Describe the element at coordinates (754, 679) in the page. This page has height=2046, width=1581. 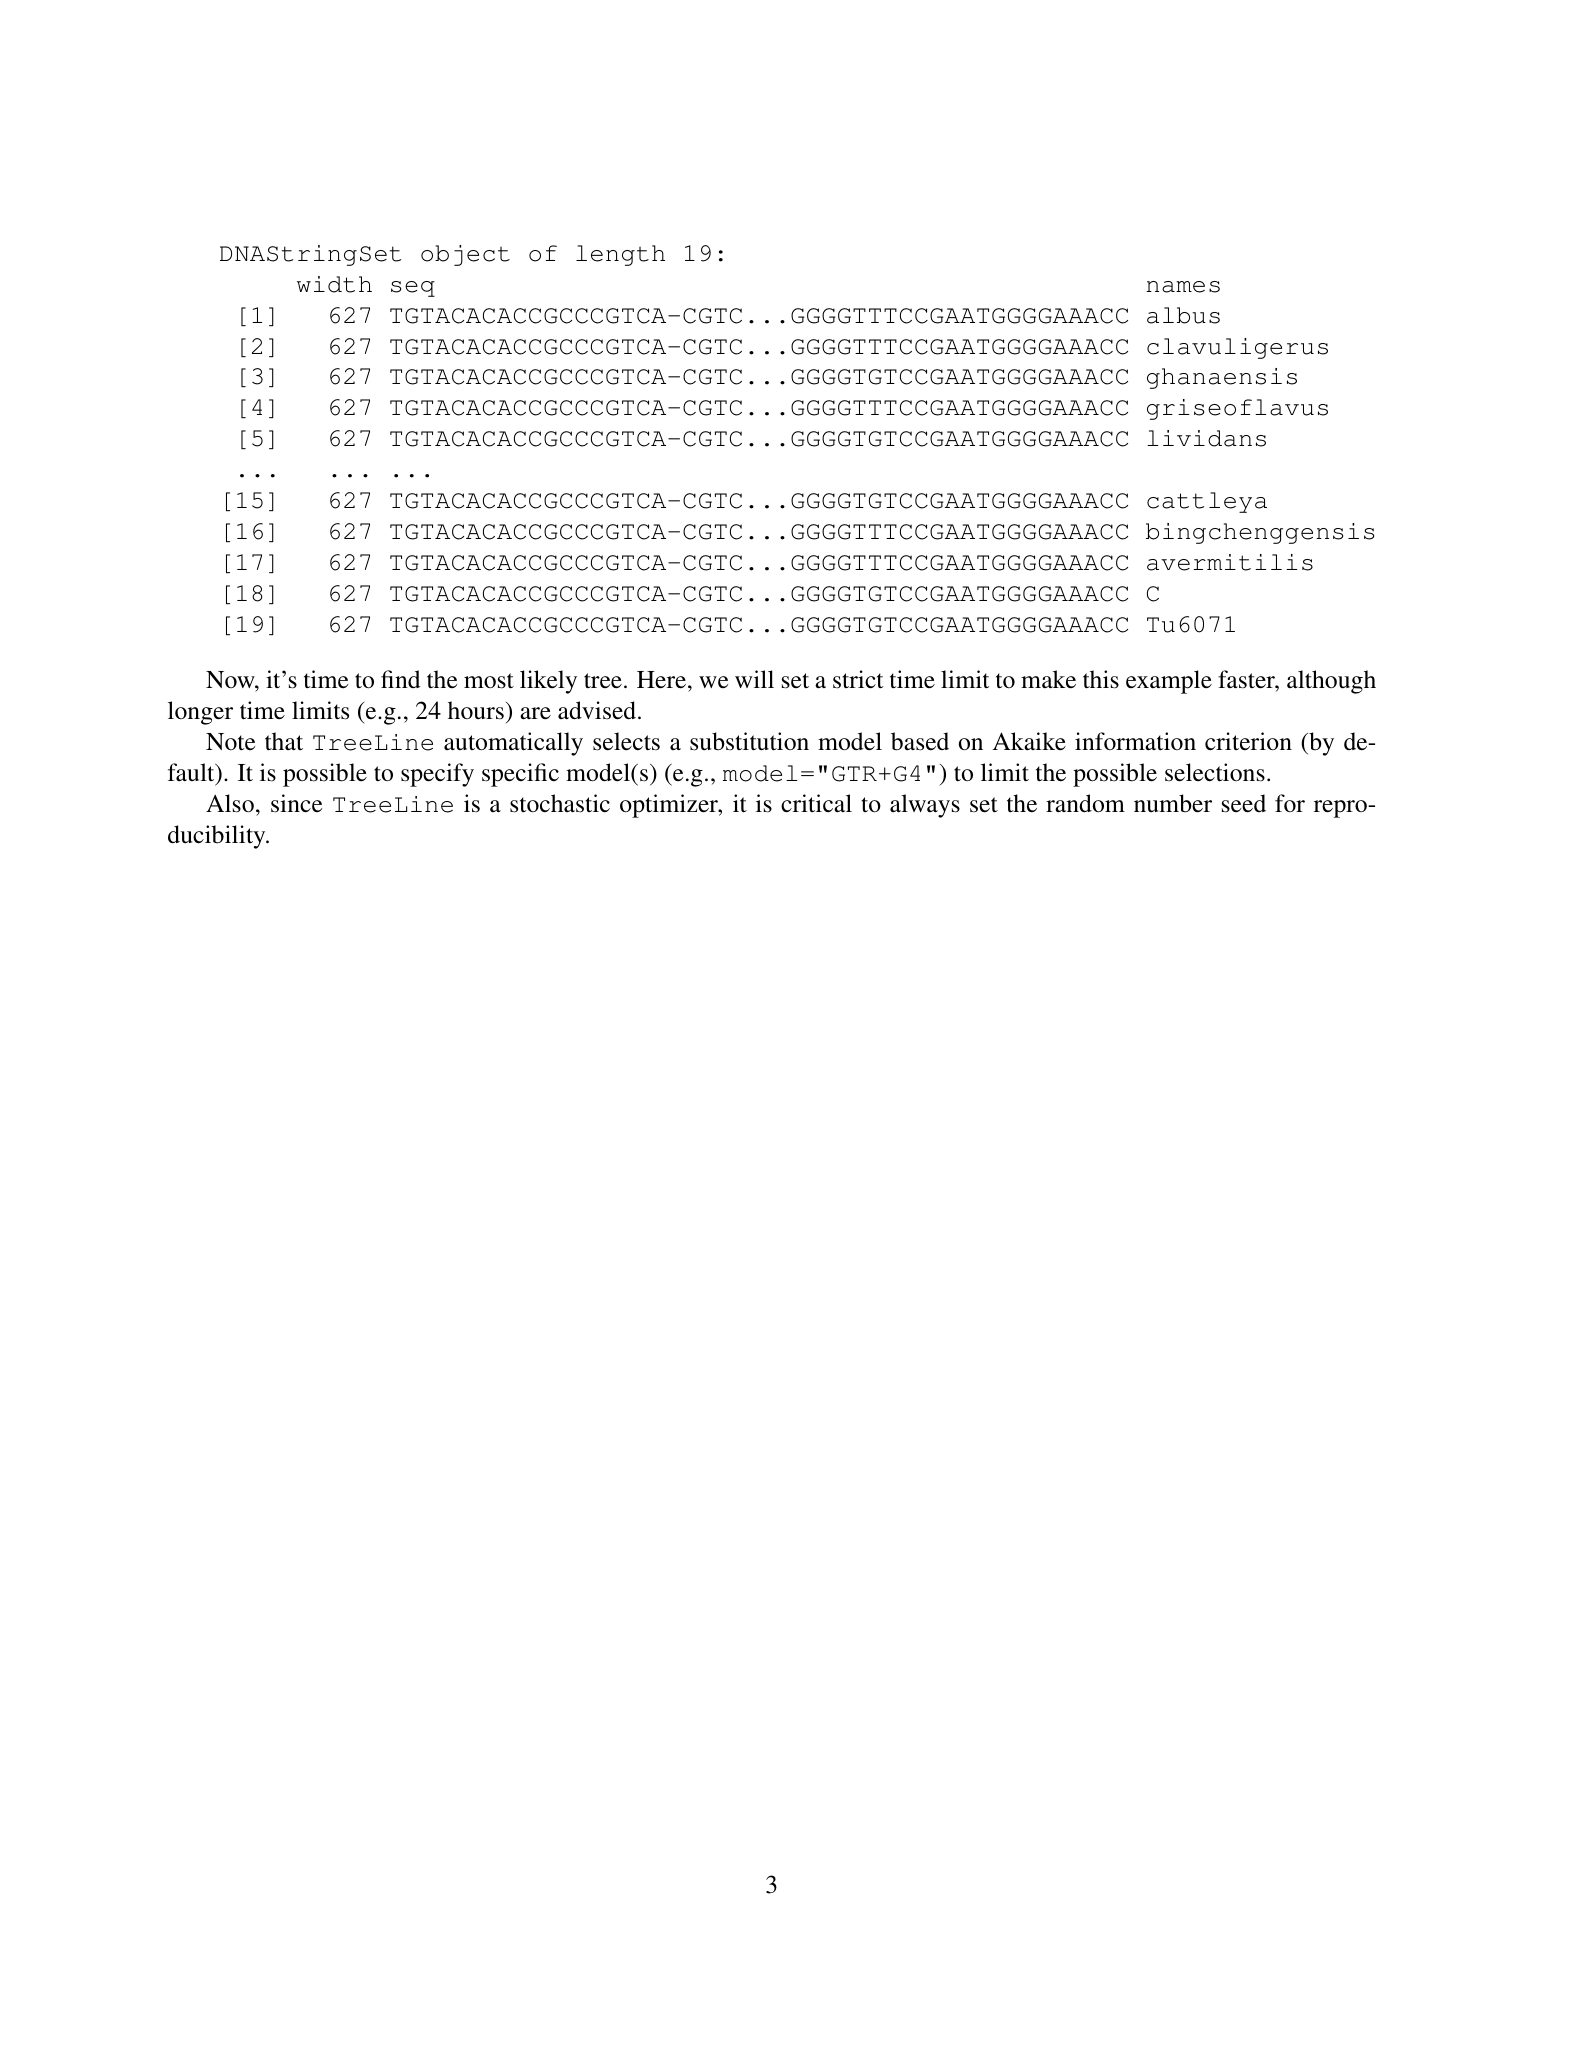
I see `will` at that location.
